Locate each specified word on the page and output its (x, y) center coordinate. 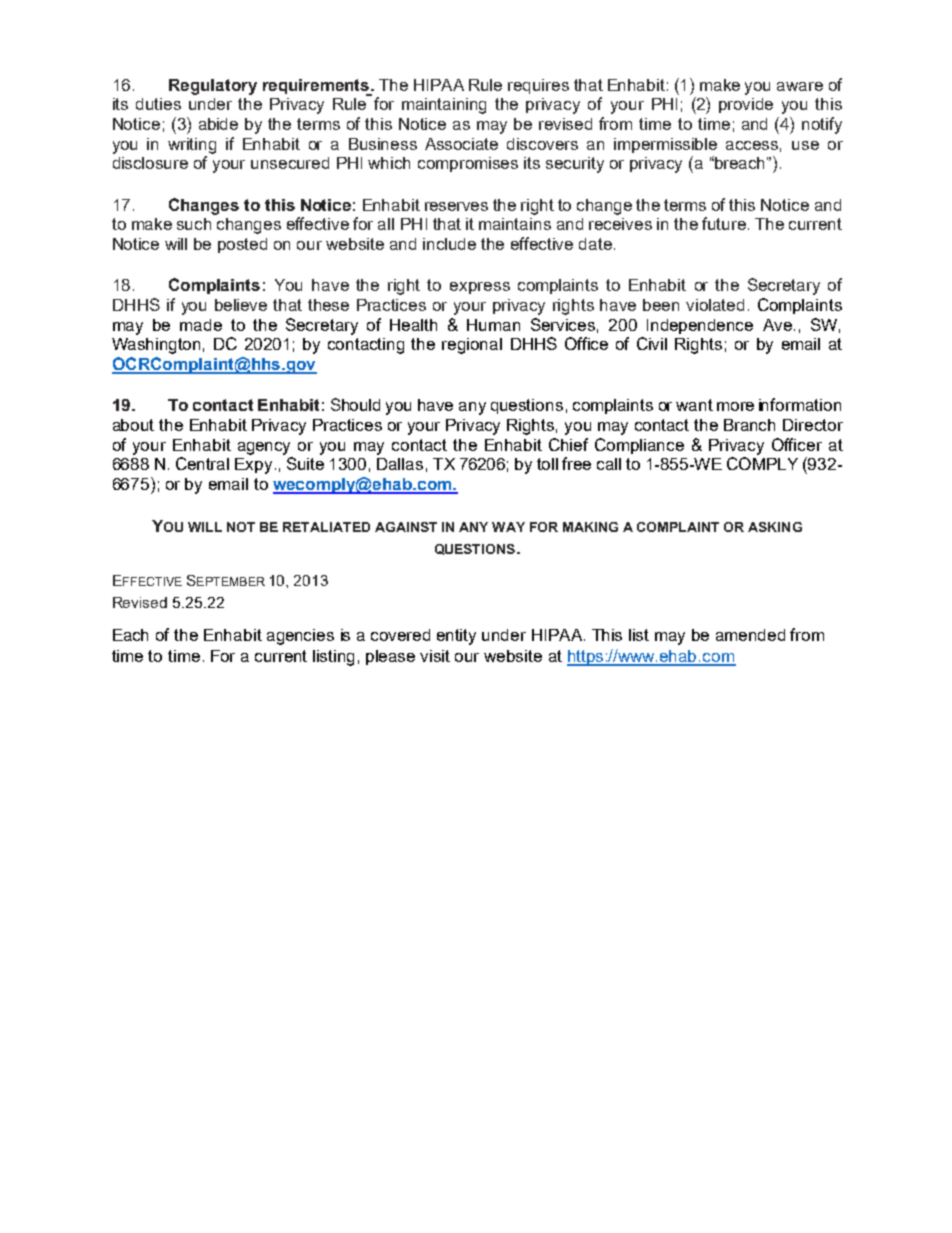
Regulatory (213, 87)
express (480, 288)
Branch (749, 425)
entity (456, 637)
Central (202, 463)
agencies (300, 637)
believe (241, 305)
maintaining (444, 106)
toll (547, 464)
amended (750, 635)
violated (715, 305)
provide (746, 105)
